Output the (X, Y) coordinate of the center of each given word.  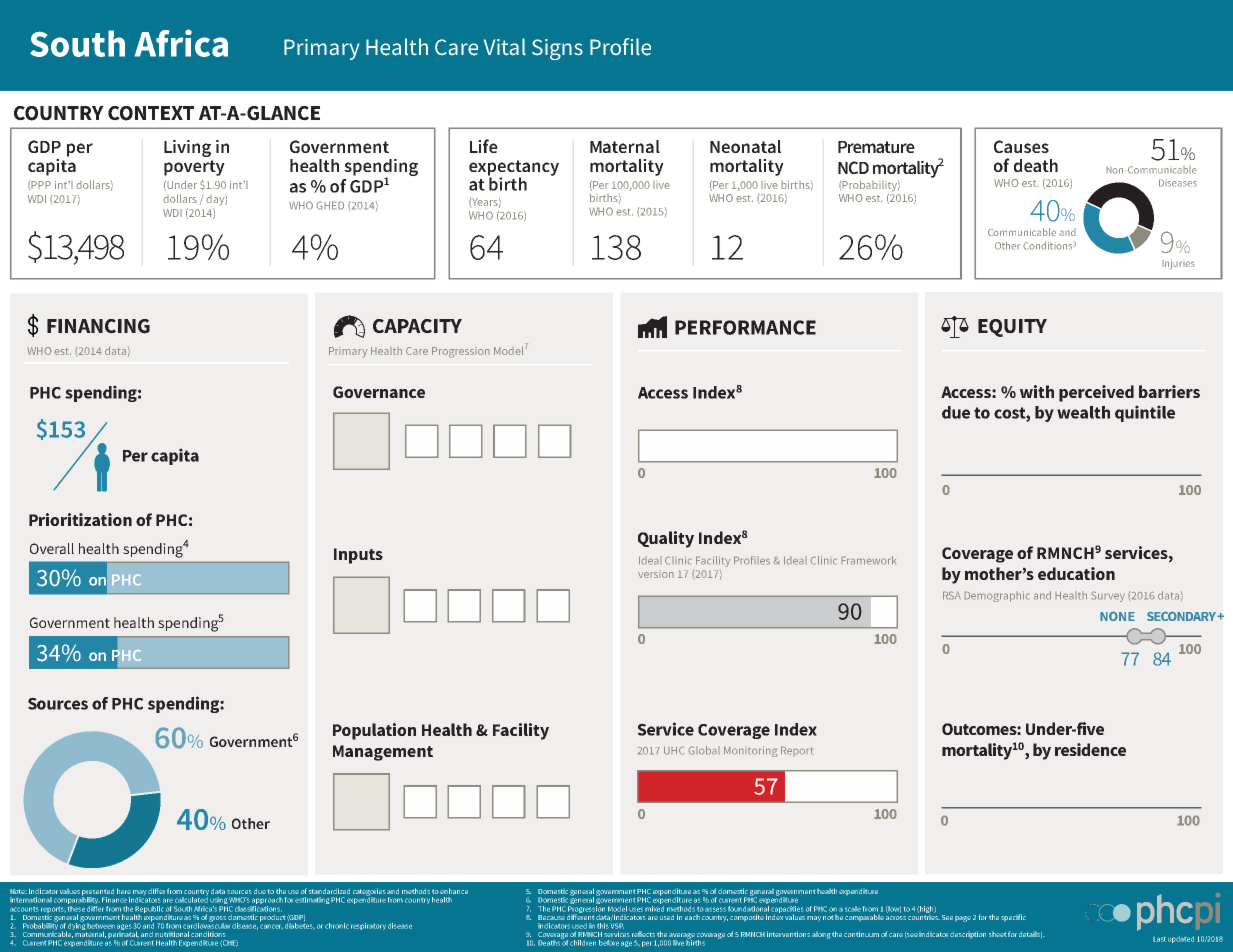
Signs (557, 49)
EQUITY (1012, 328)
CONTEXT (151, 113)
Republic (149, 909)
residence (1090, 749)
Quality (666, 539)
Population (374, 731)
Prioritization (80, 519)
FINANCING (98, 326)
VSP (617, 926)
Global (704, 750)
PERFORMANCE (745, 327)
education (1076, 573)
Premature (876, 147)
